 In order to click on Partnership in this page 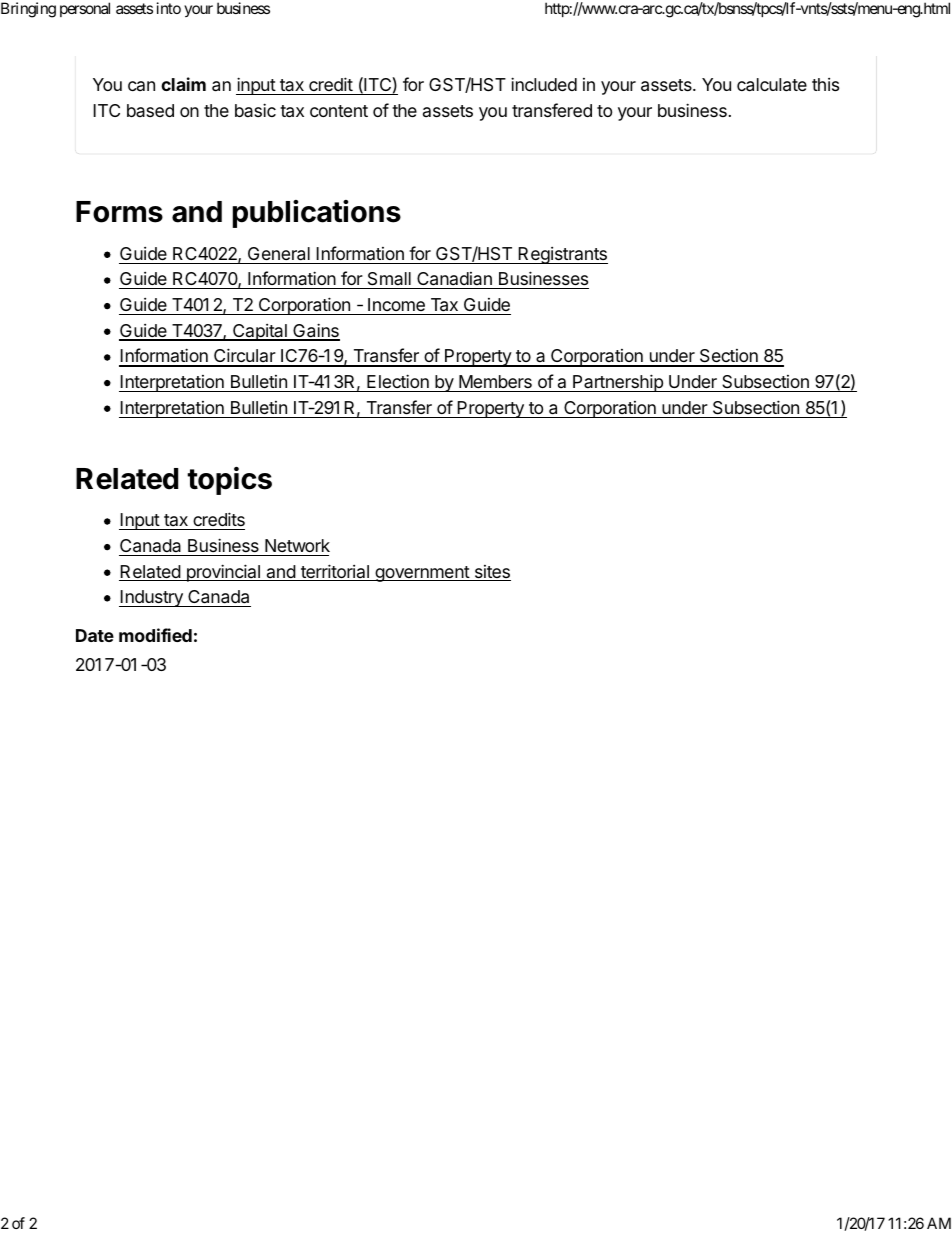, I will do `click(618, 383)`.
